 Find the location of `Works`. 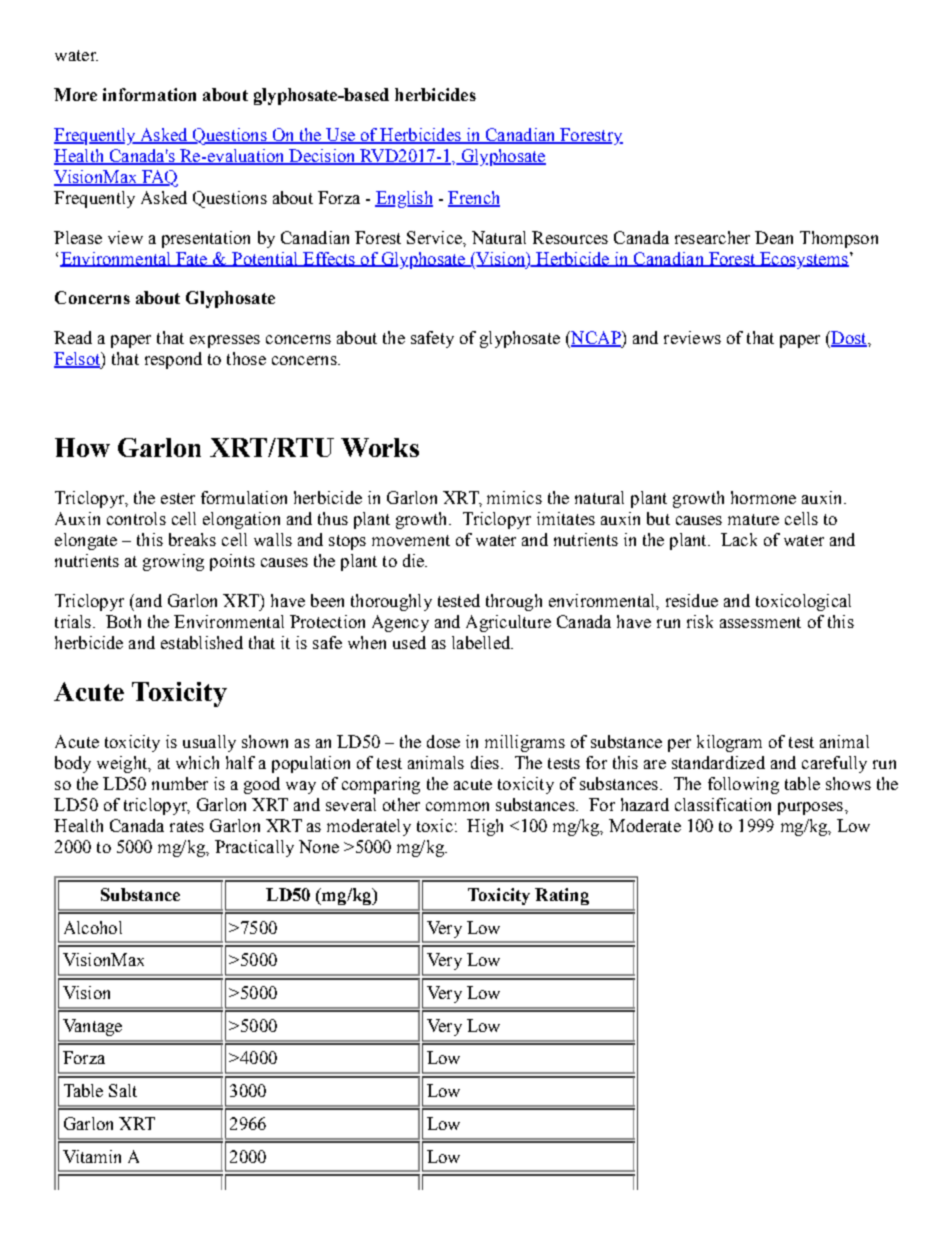

Works is located at coordinates (380, 447).
